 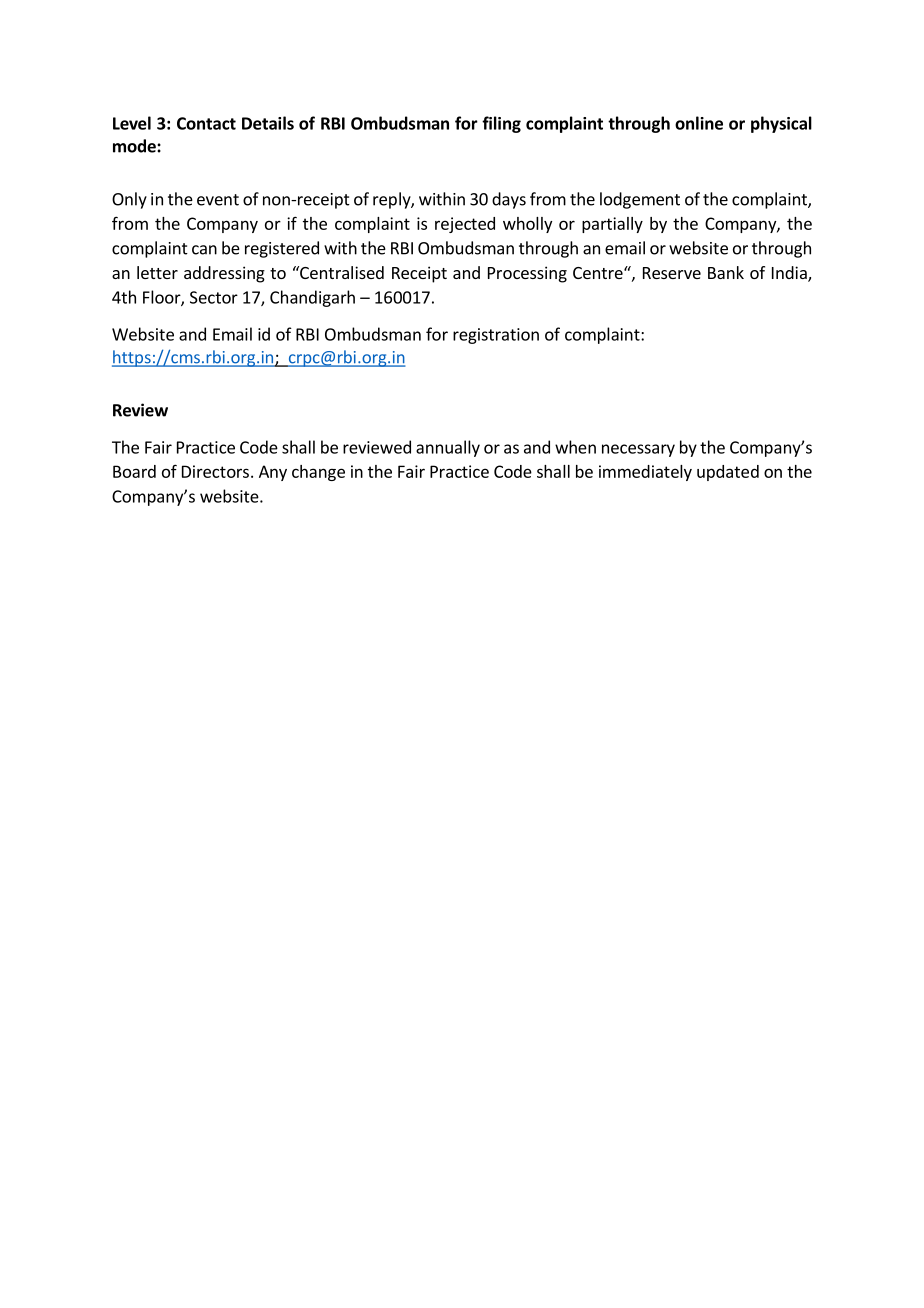 I want to click on Processing, so click(x=527, y=274).
